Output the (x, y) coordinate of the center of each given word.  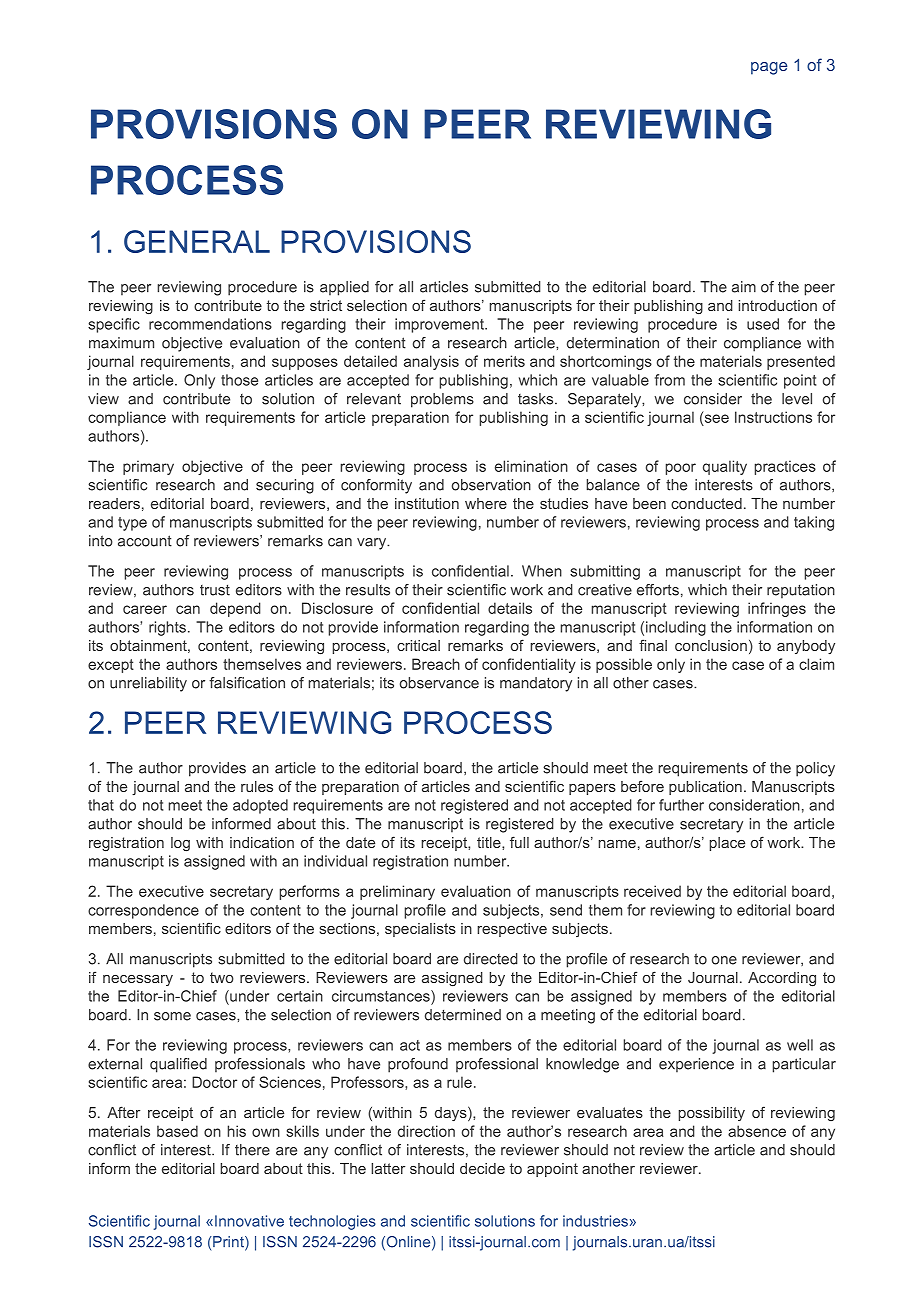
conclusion (711, 645)
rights (167, 628)
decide (482, 1168)
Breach (436, 664)
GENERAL (197, 241)
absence (757, 1131)
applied (344, 288)
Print (228, 1243)
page (769, 68)
